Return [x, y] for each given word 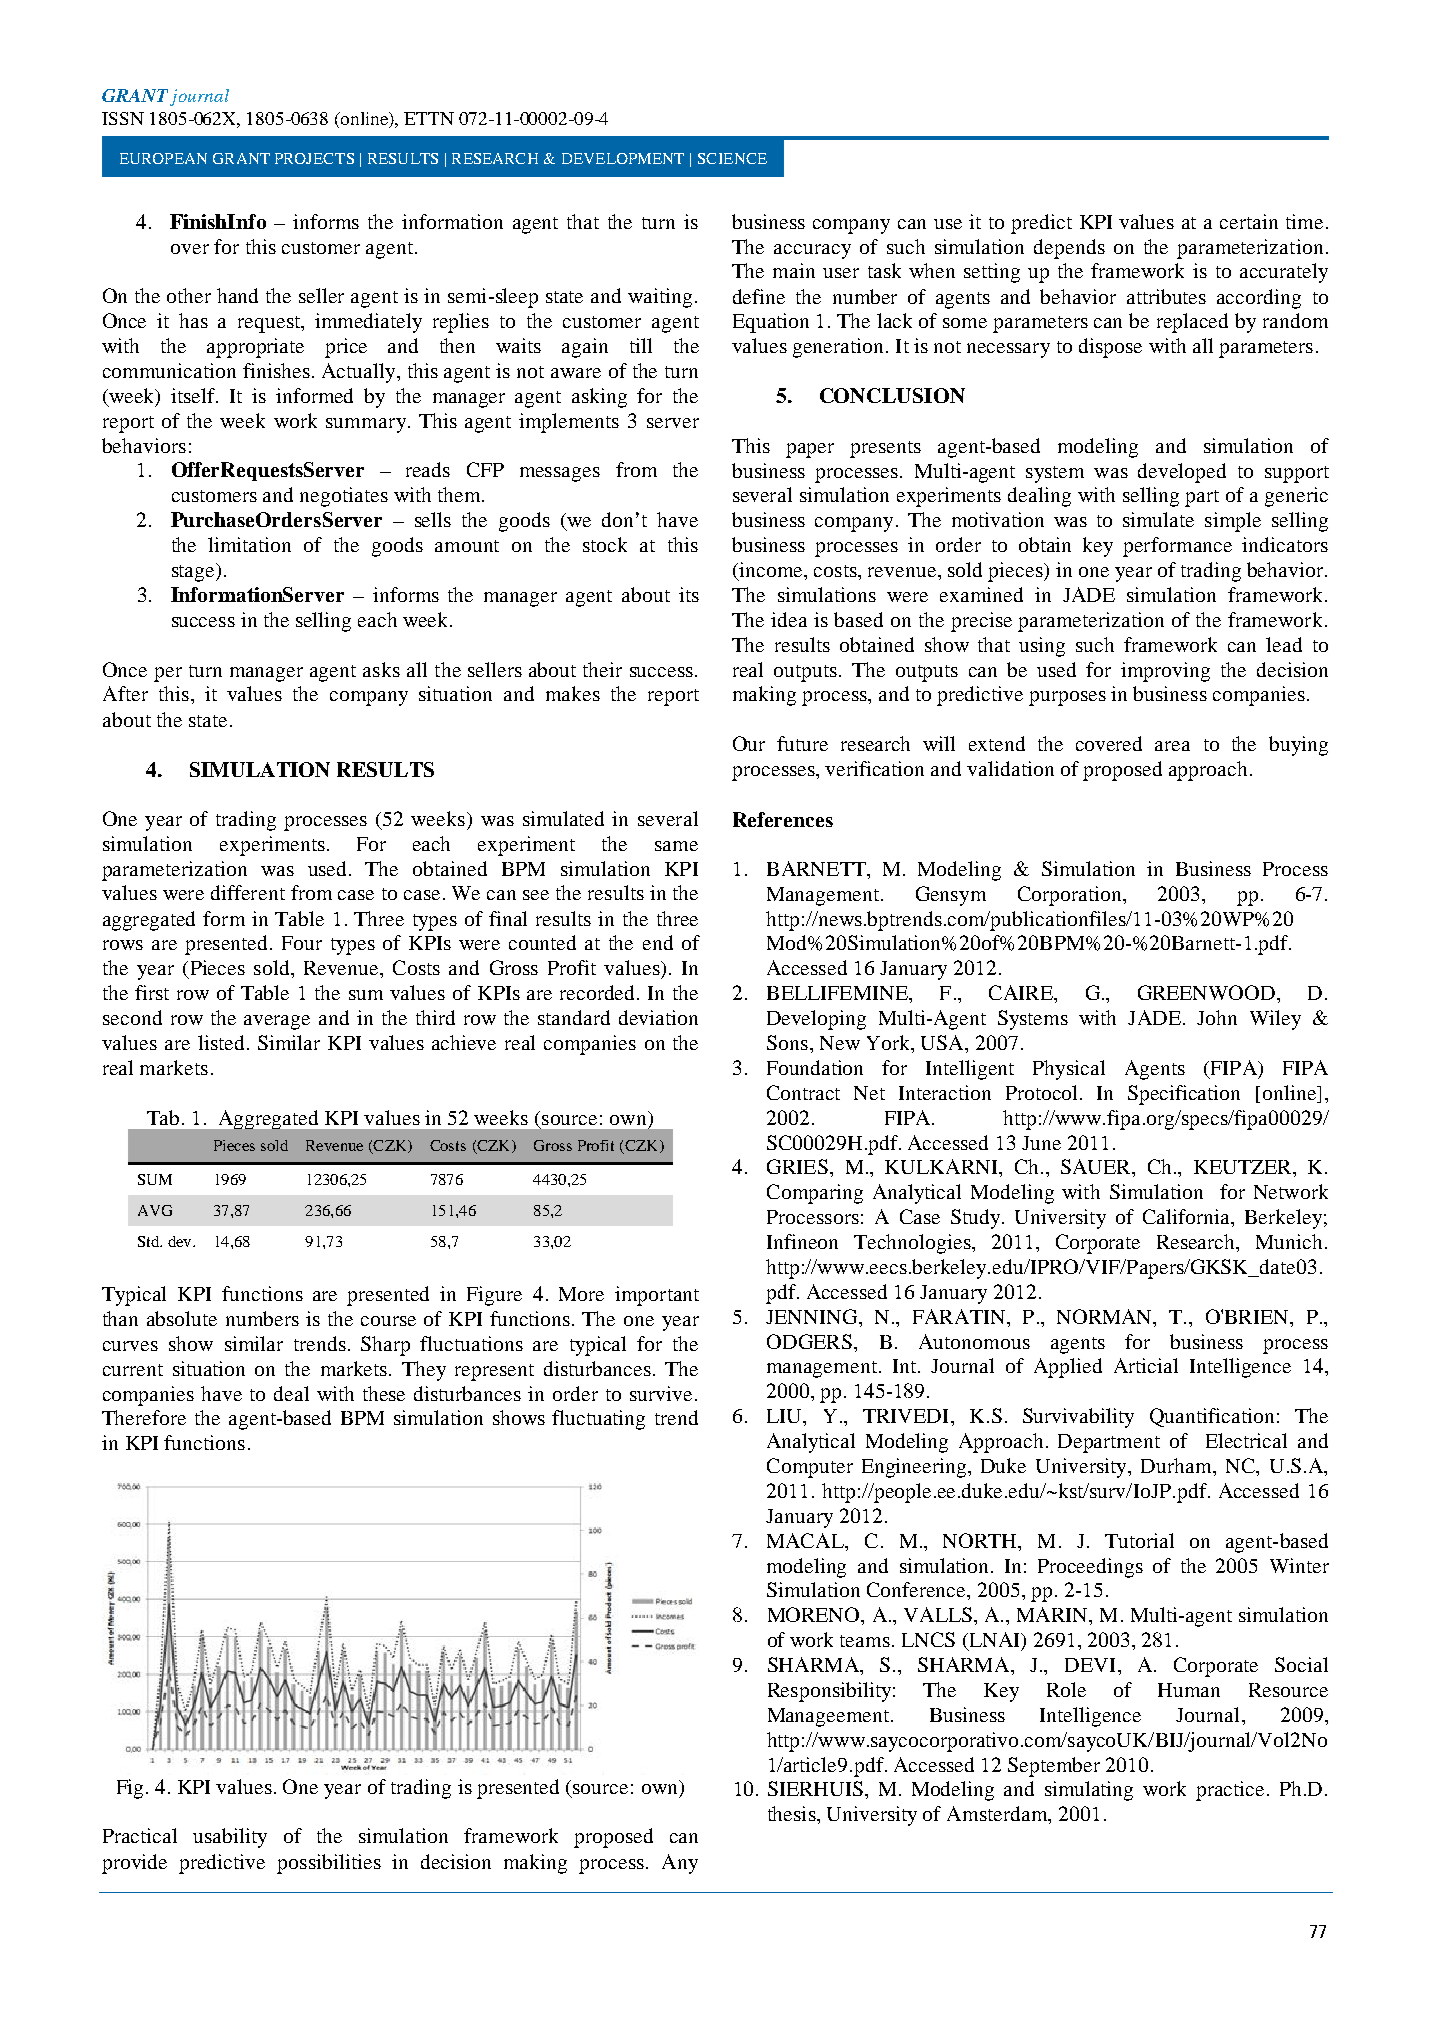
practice [1230, 1791]
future [802, 743]
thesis [793, 1813]
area [1172, 746]
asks [381, 669]
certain [1249, 221]
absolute [182, 1318]
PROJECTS [314, 158]
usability [230, 1838]
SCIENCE [732, 158]
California [1188, 1218]
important [657, 1296]
